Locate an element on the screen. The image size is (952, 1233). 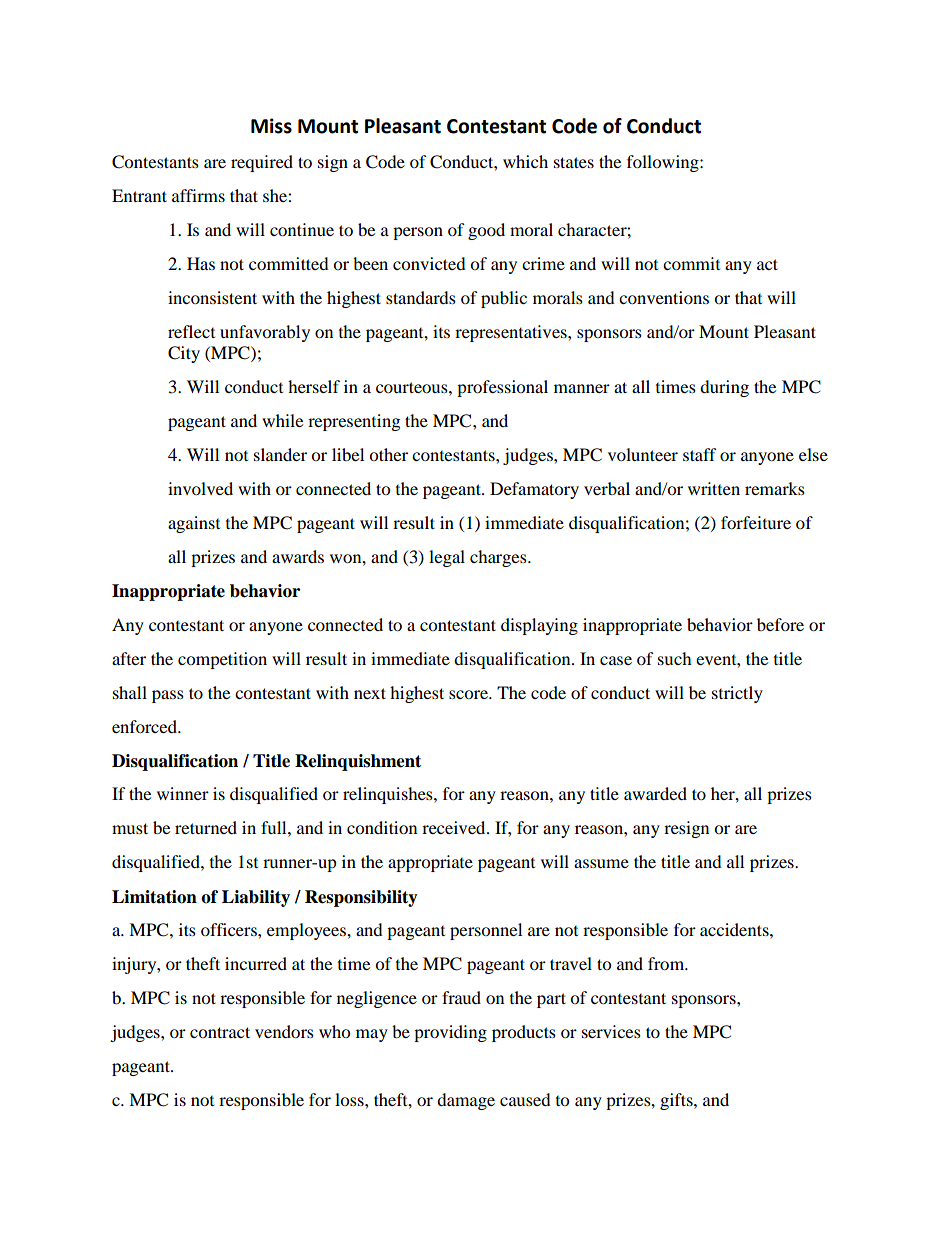
required is located at coordinates (262, 163).
